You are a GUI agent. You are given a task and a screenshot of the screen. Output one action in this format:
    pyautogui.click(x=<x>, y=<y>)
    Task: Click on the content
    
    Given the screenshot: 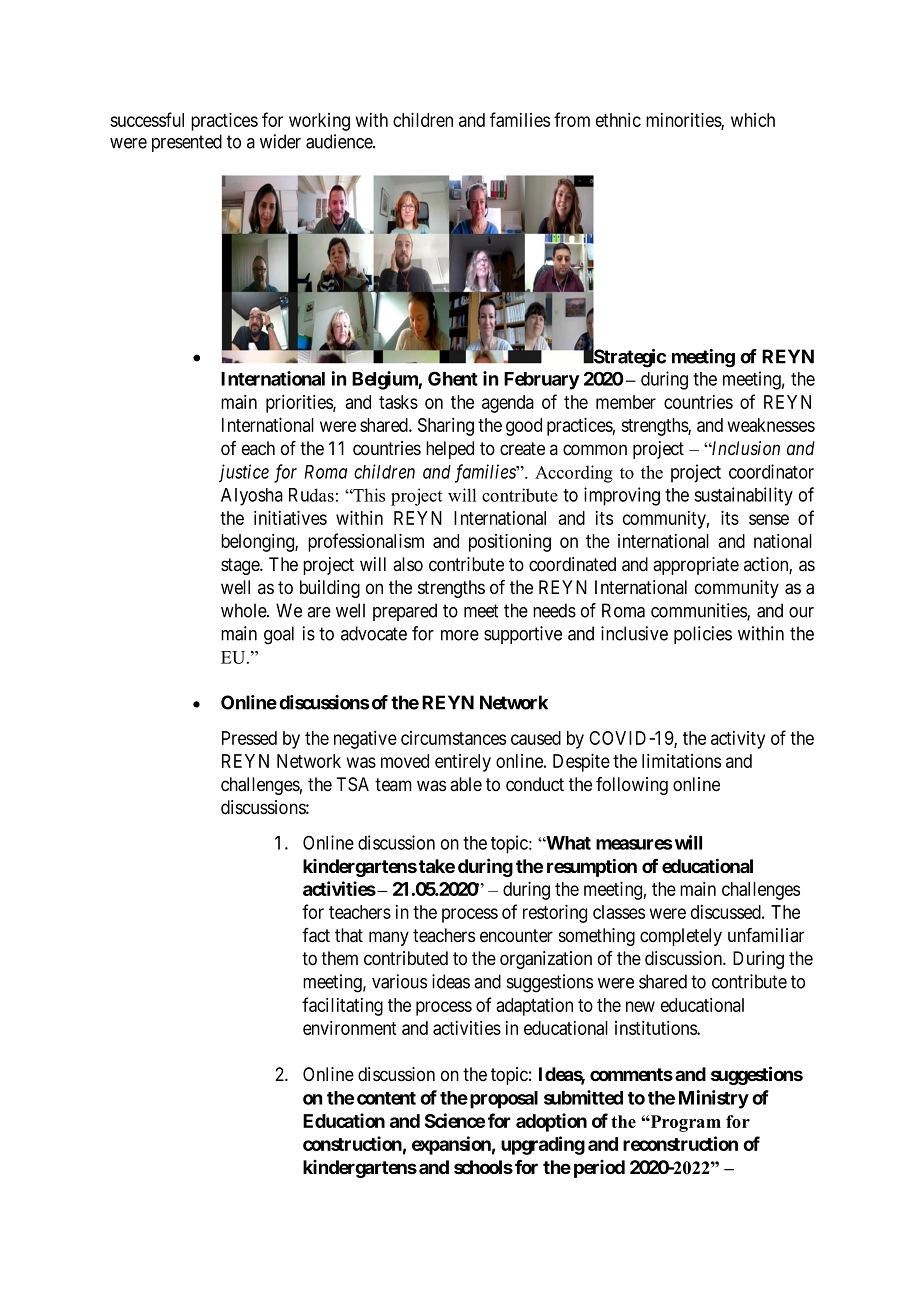 What is the action you would take?
    pyautogui.click(x=386, y=1098)
